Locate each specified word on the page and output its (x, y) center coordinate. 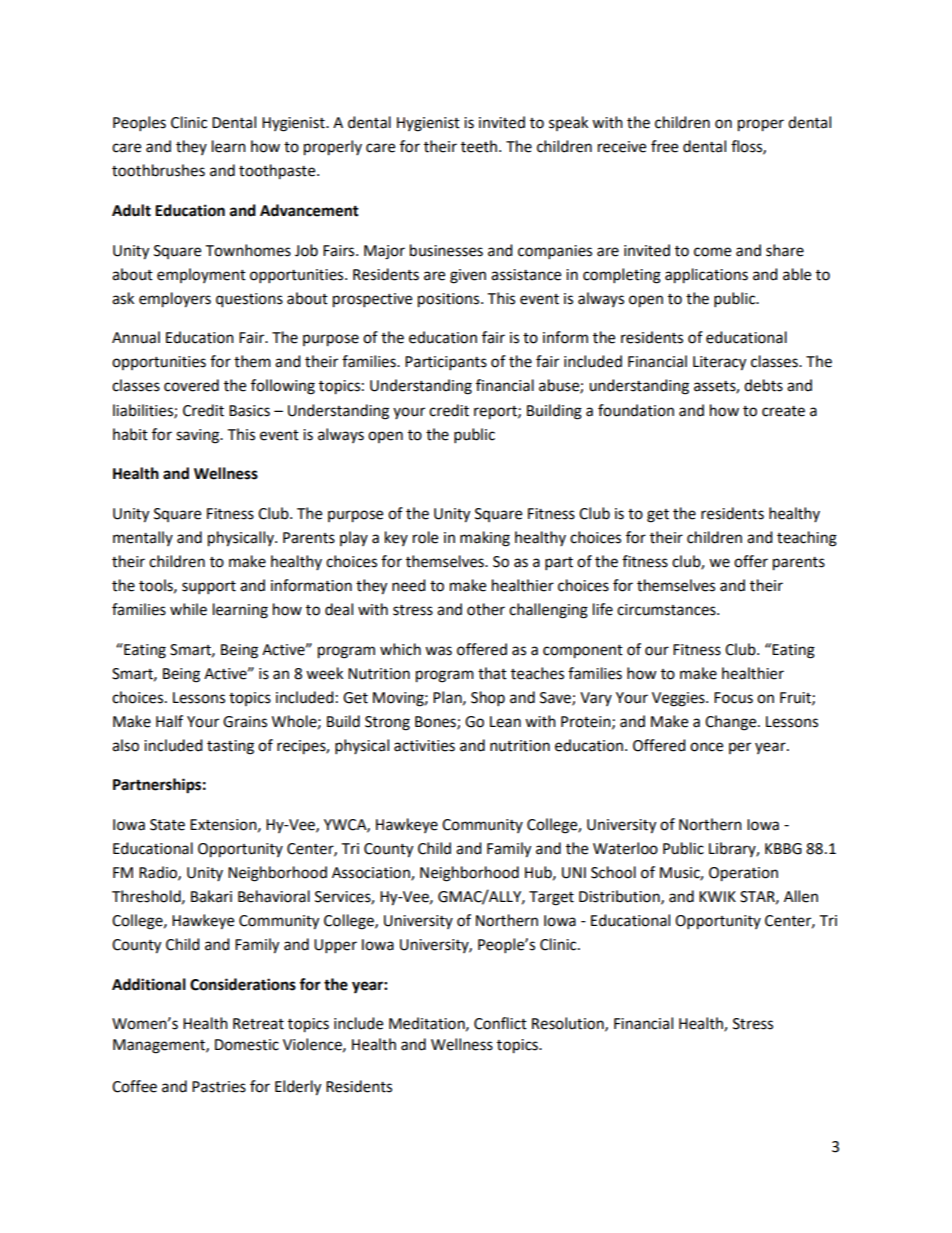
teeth (479, 146)
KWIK (717, 896)
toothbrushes (158, 170)
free (664, 146)
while (188, 609)
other (486, 609)
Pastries (219, 1087)
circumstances (667, 610)
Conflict (500, 1023)
